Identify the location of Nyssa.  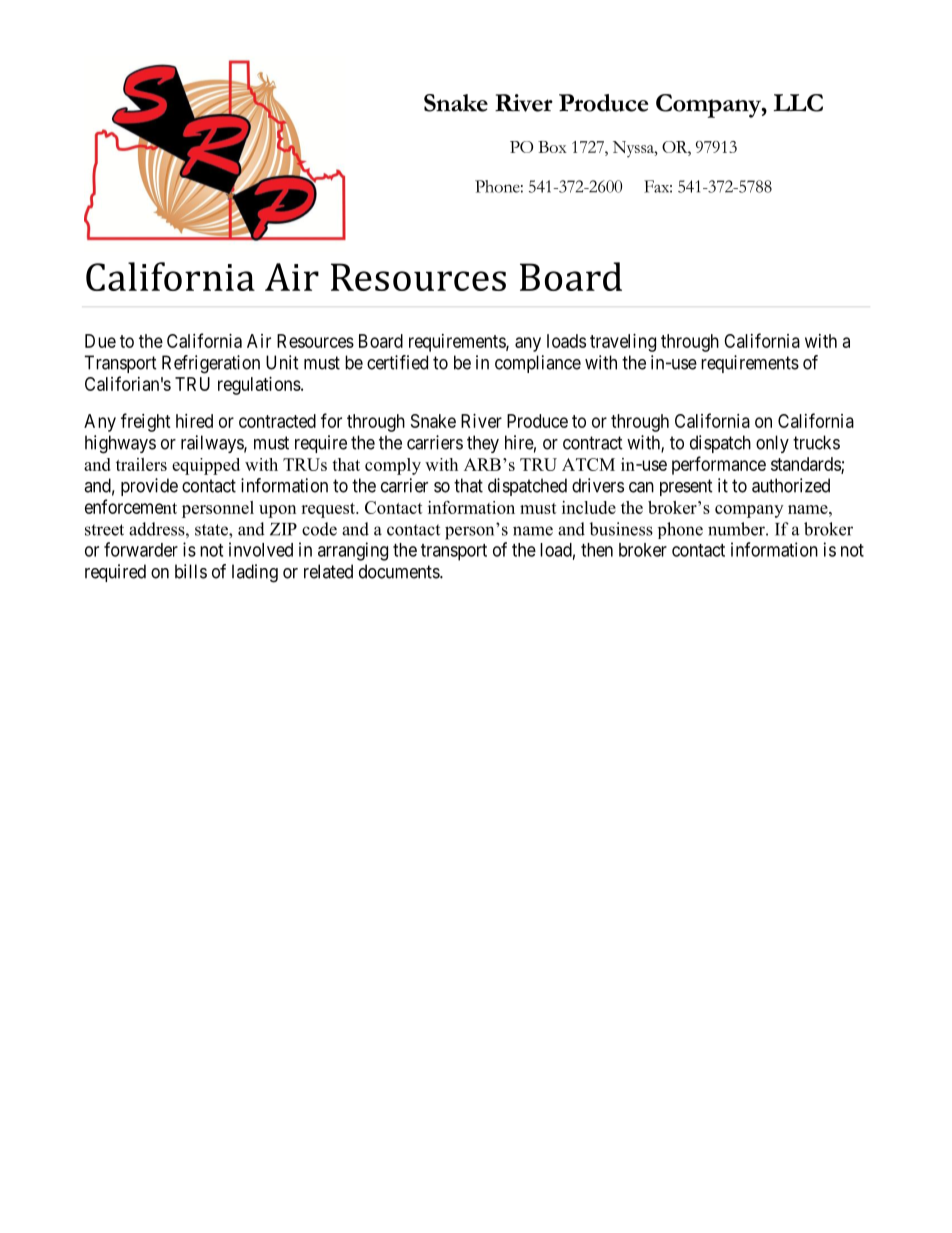
(634, 149).
